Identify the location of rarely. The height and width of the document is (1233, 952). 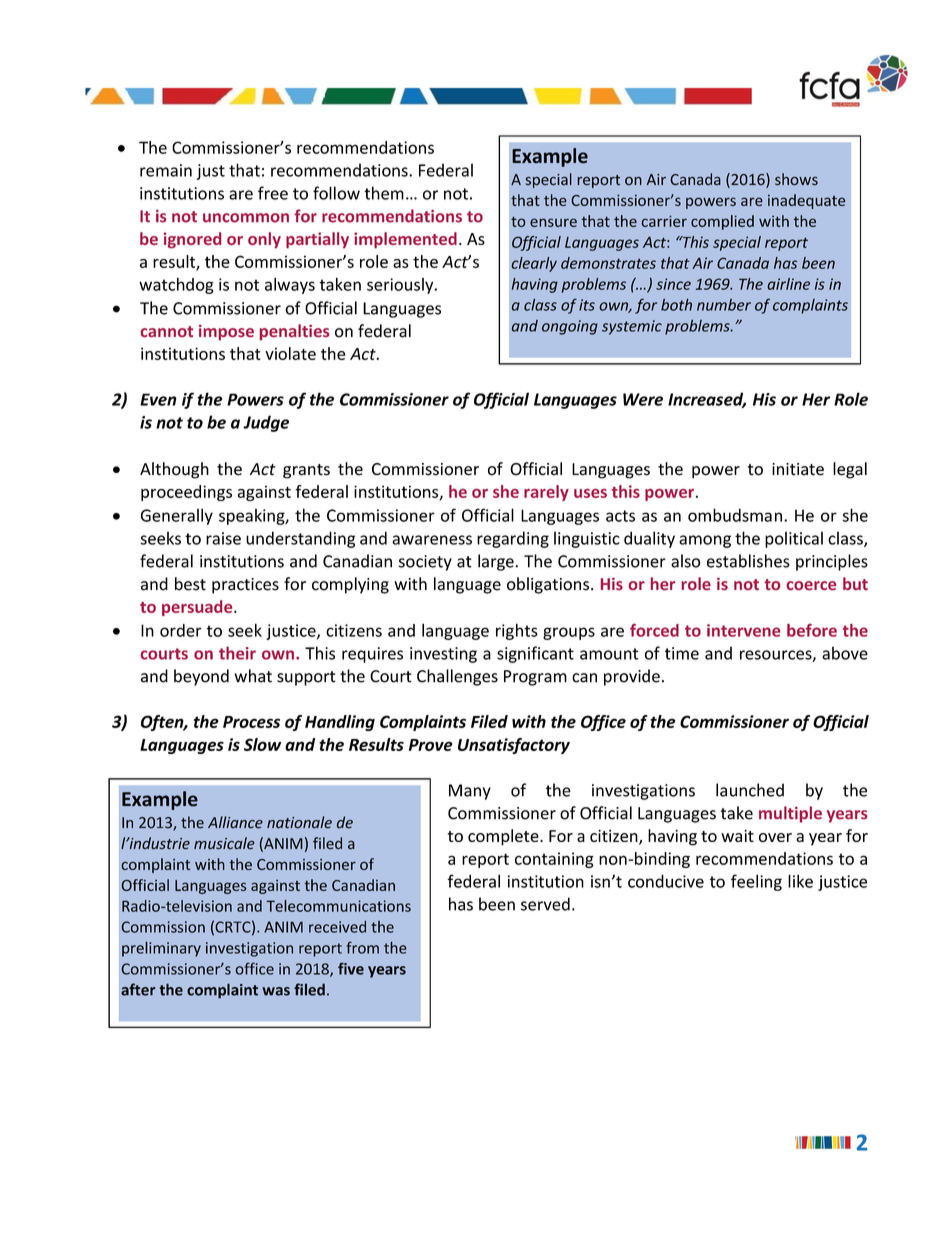
(546, 493).
